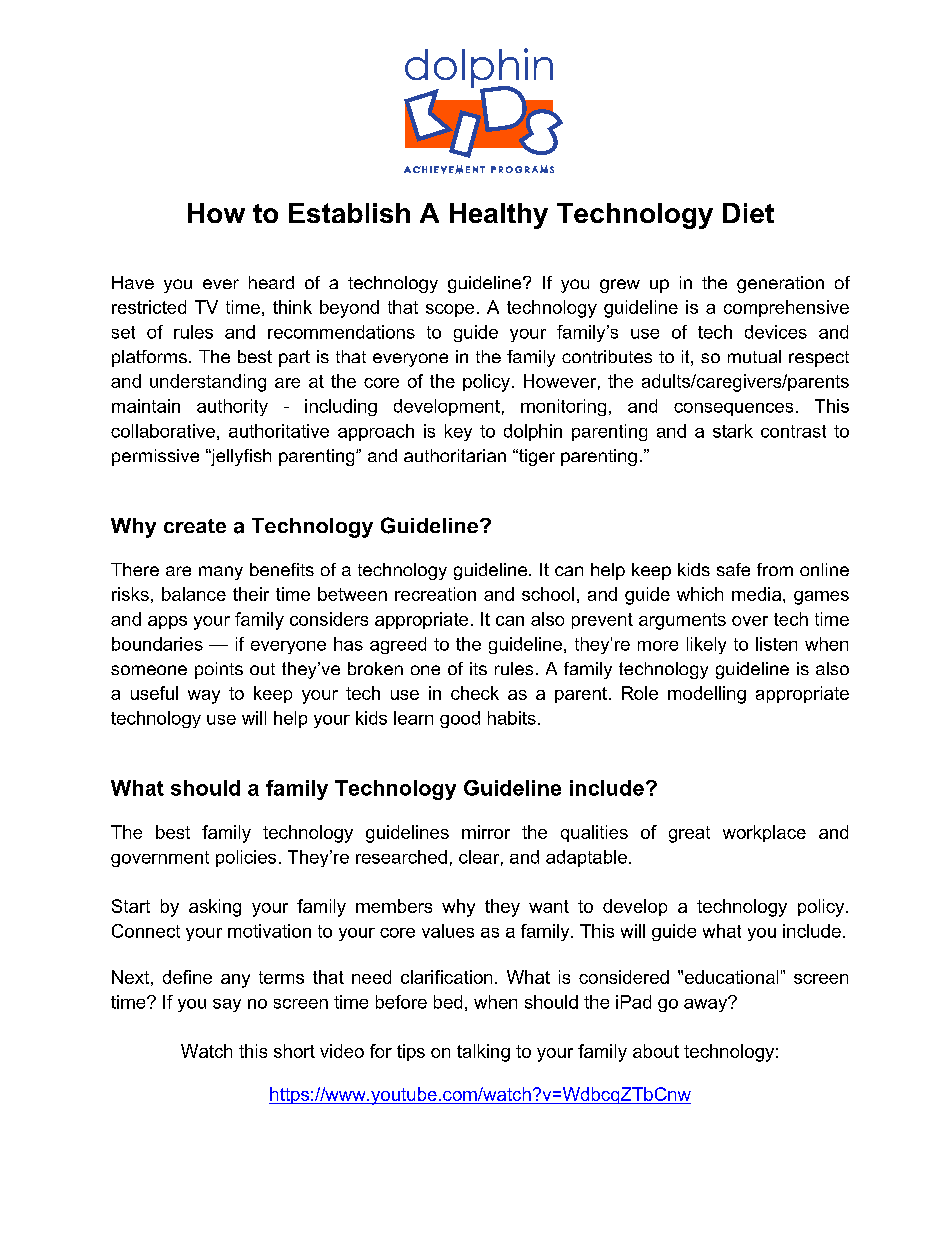 The height and width of the screenshot is (1233, 952). I want to click on stark, so click(733, 431).
